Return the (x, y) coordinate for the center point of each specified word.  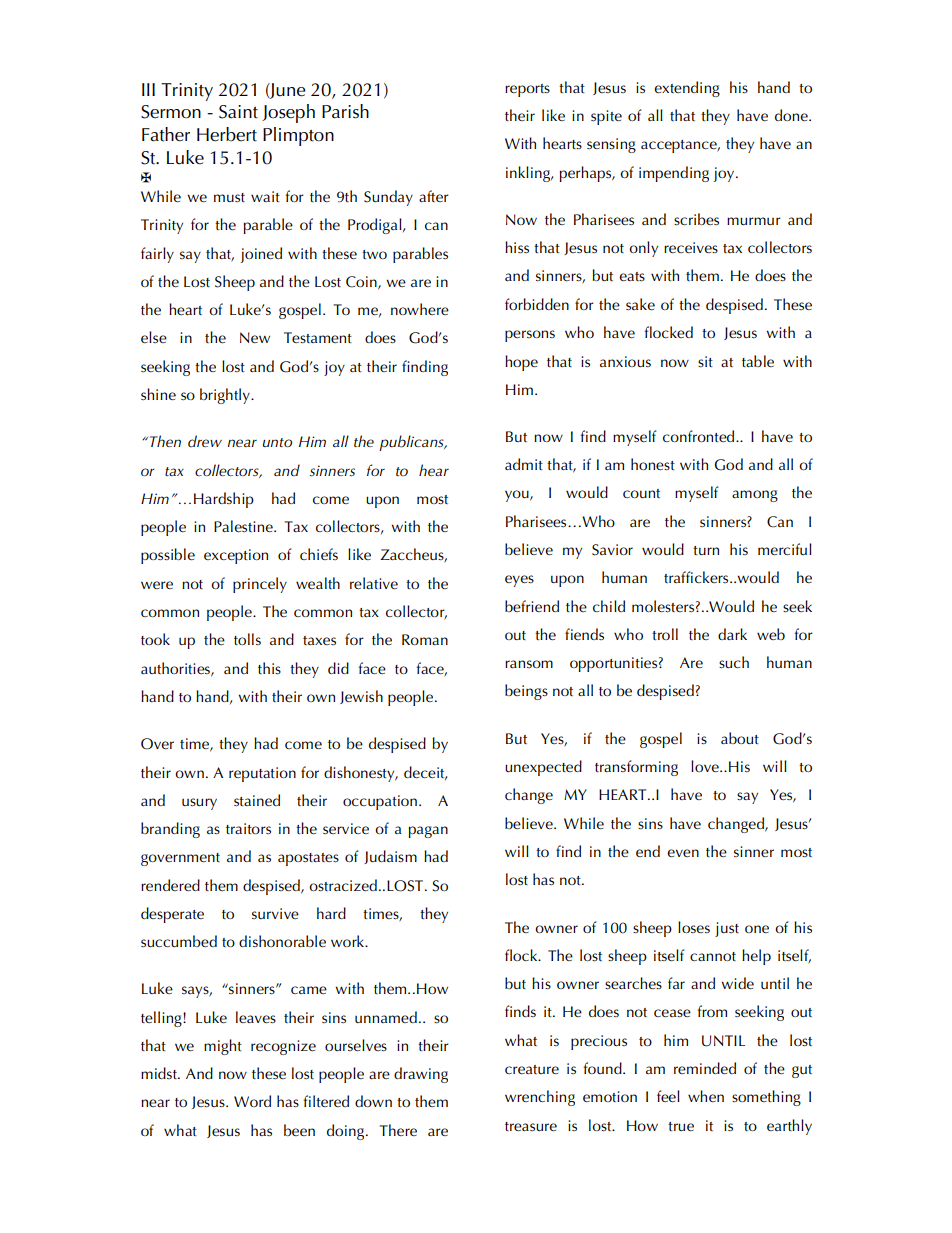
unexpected (543, 768)
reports (527, 90)
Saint (238, 112)
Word (252, 1101)
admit (524, 464)
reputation (262, 774)
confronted (700, 436)
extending (687, 89)
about (740, 738)
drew (205, 441)
